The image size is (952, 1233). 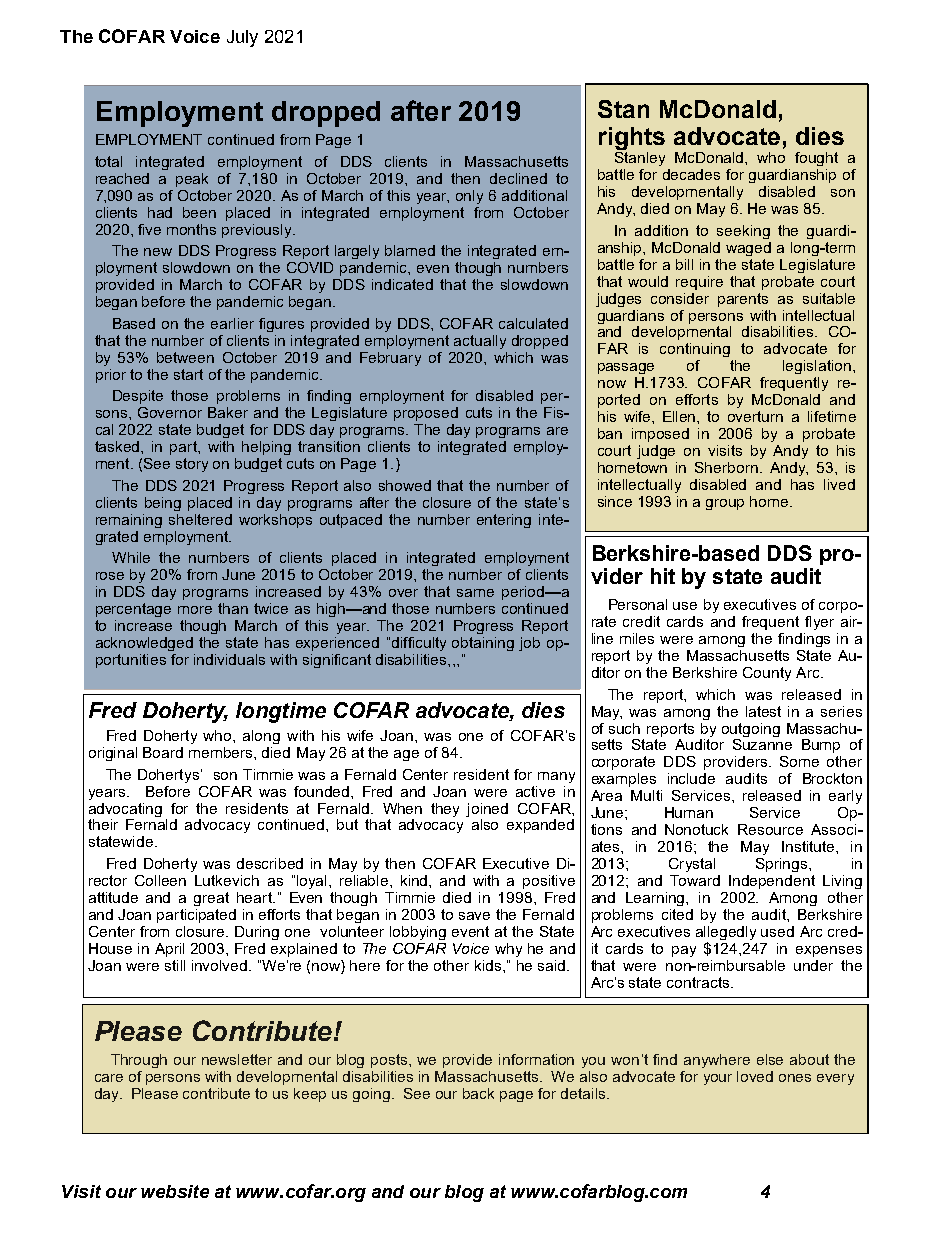 I want to click on Resource, so click(x=770, y=829).
